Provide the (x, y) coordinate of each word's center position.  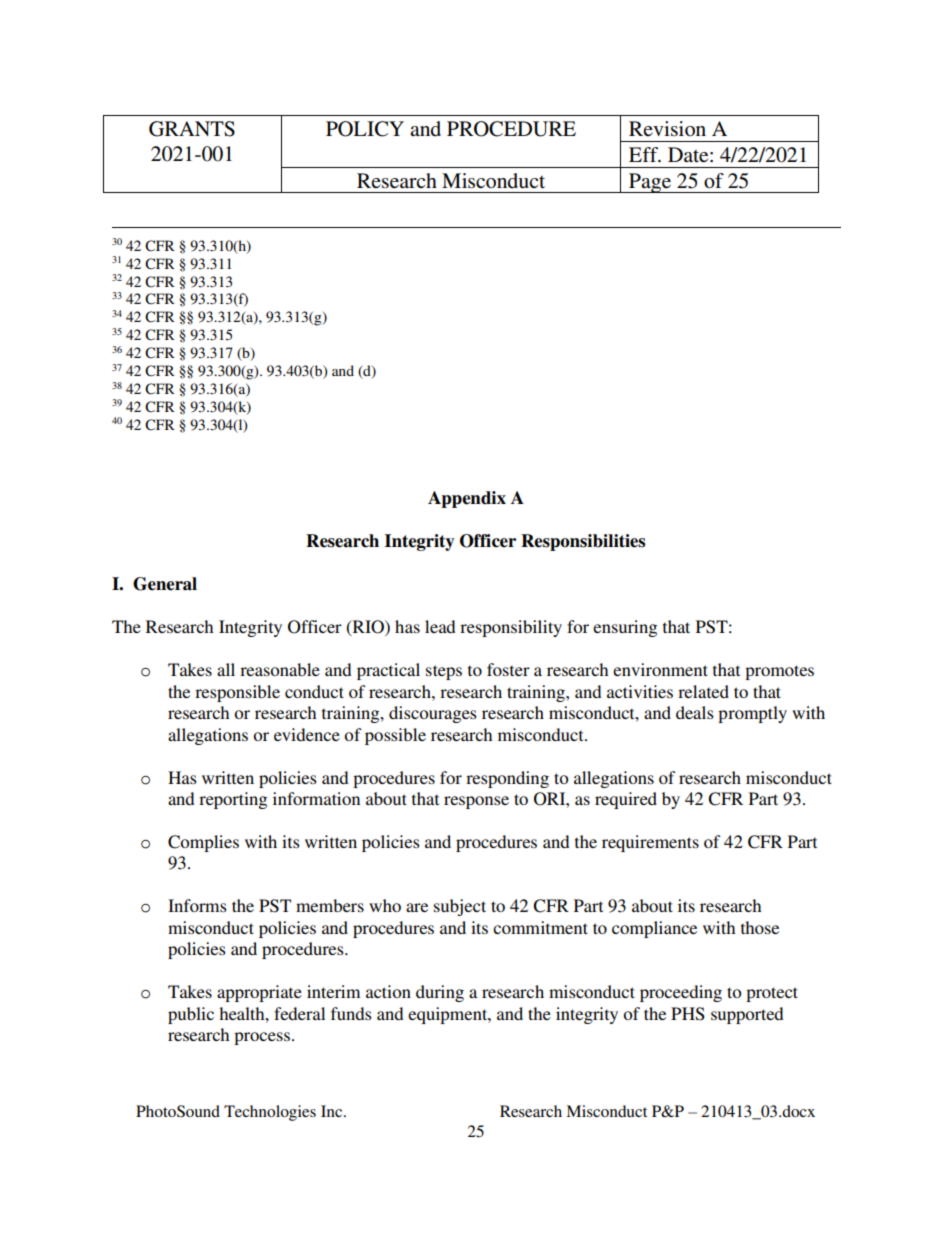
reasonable (280, 669)
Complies (203, 843)
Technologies (270, 1113)
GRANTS (192, 129)
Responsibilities (583, 542)
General (165, 584)
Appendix (467, 499)
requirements (650, 843)
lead (440, 626)
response (476, 802)
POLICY (365, 129)
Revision (667, 129)
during (440, 993)
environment (660, 669)
